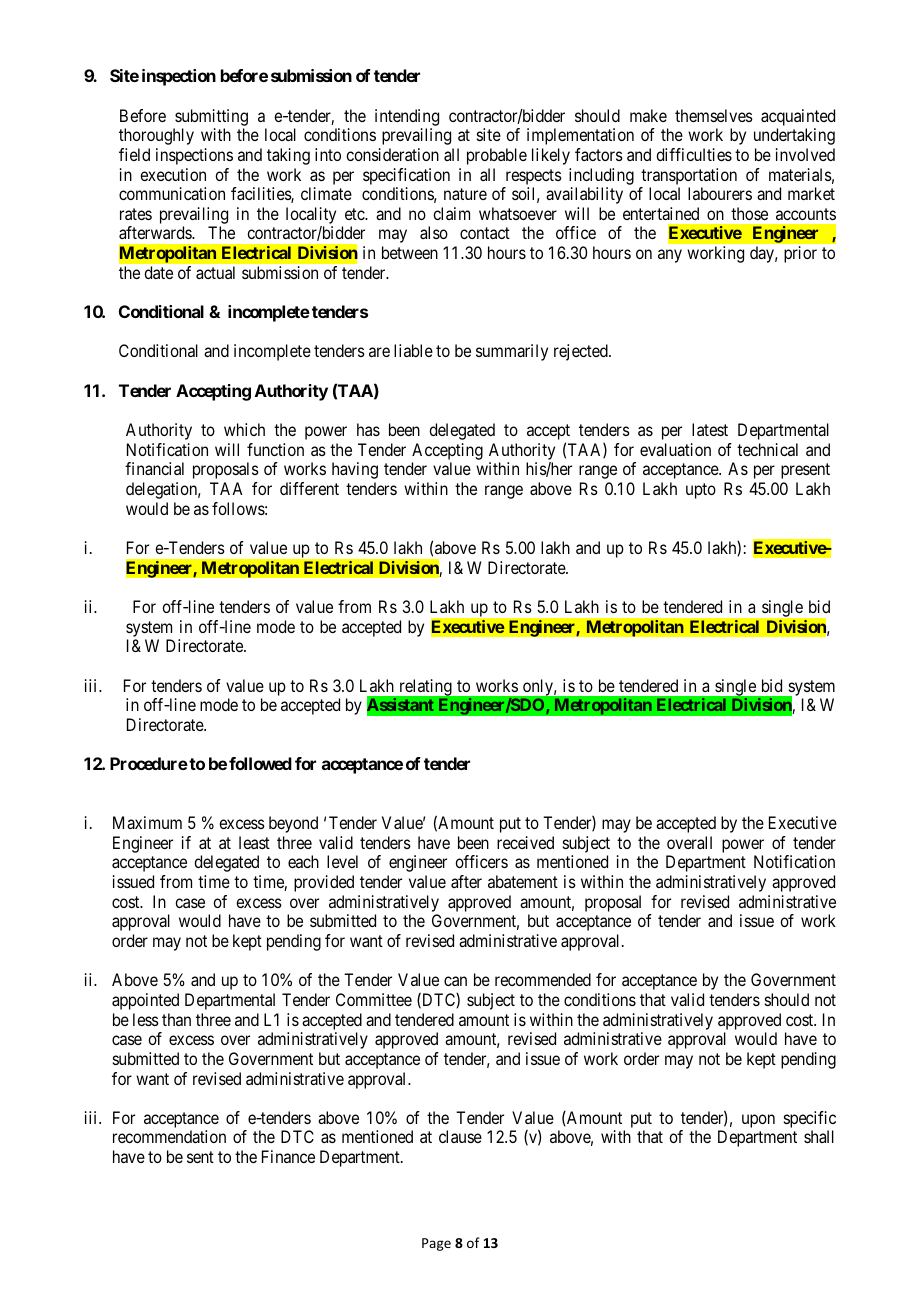 This screenshot has width=924, height=1308. Describe the element at coordinates (288, 1156) in the screenshot. I see `Finance` at that location.
